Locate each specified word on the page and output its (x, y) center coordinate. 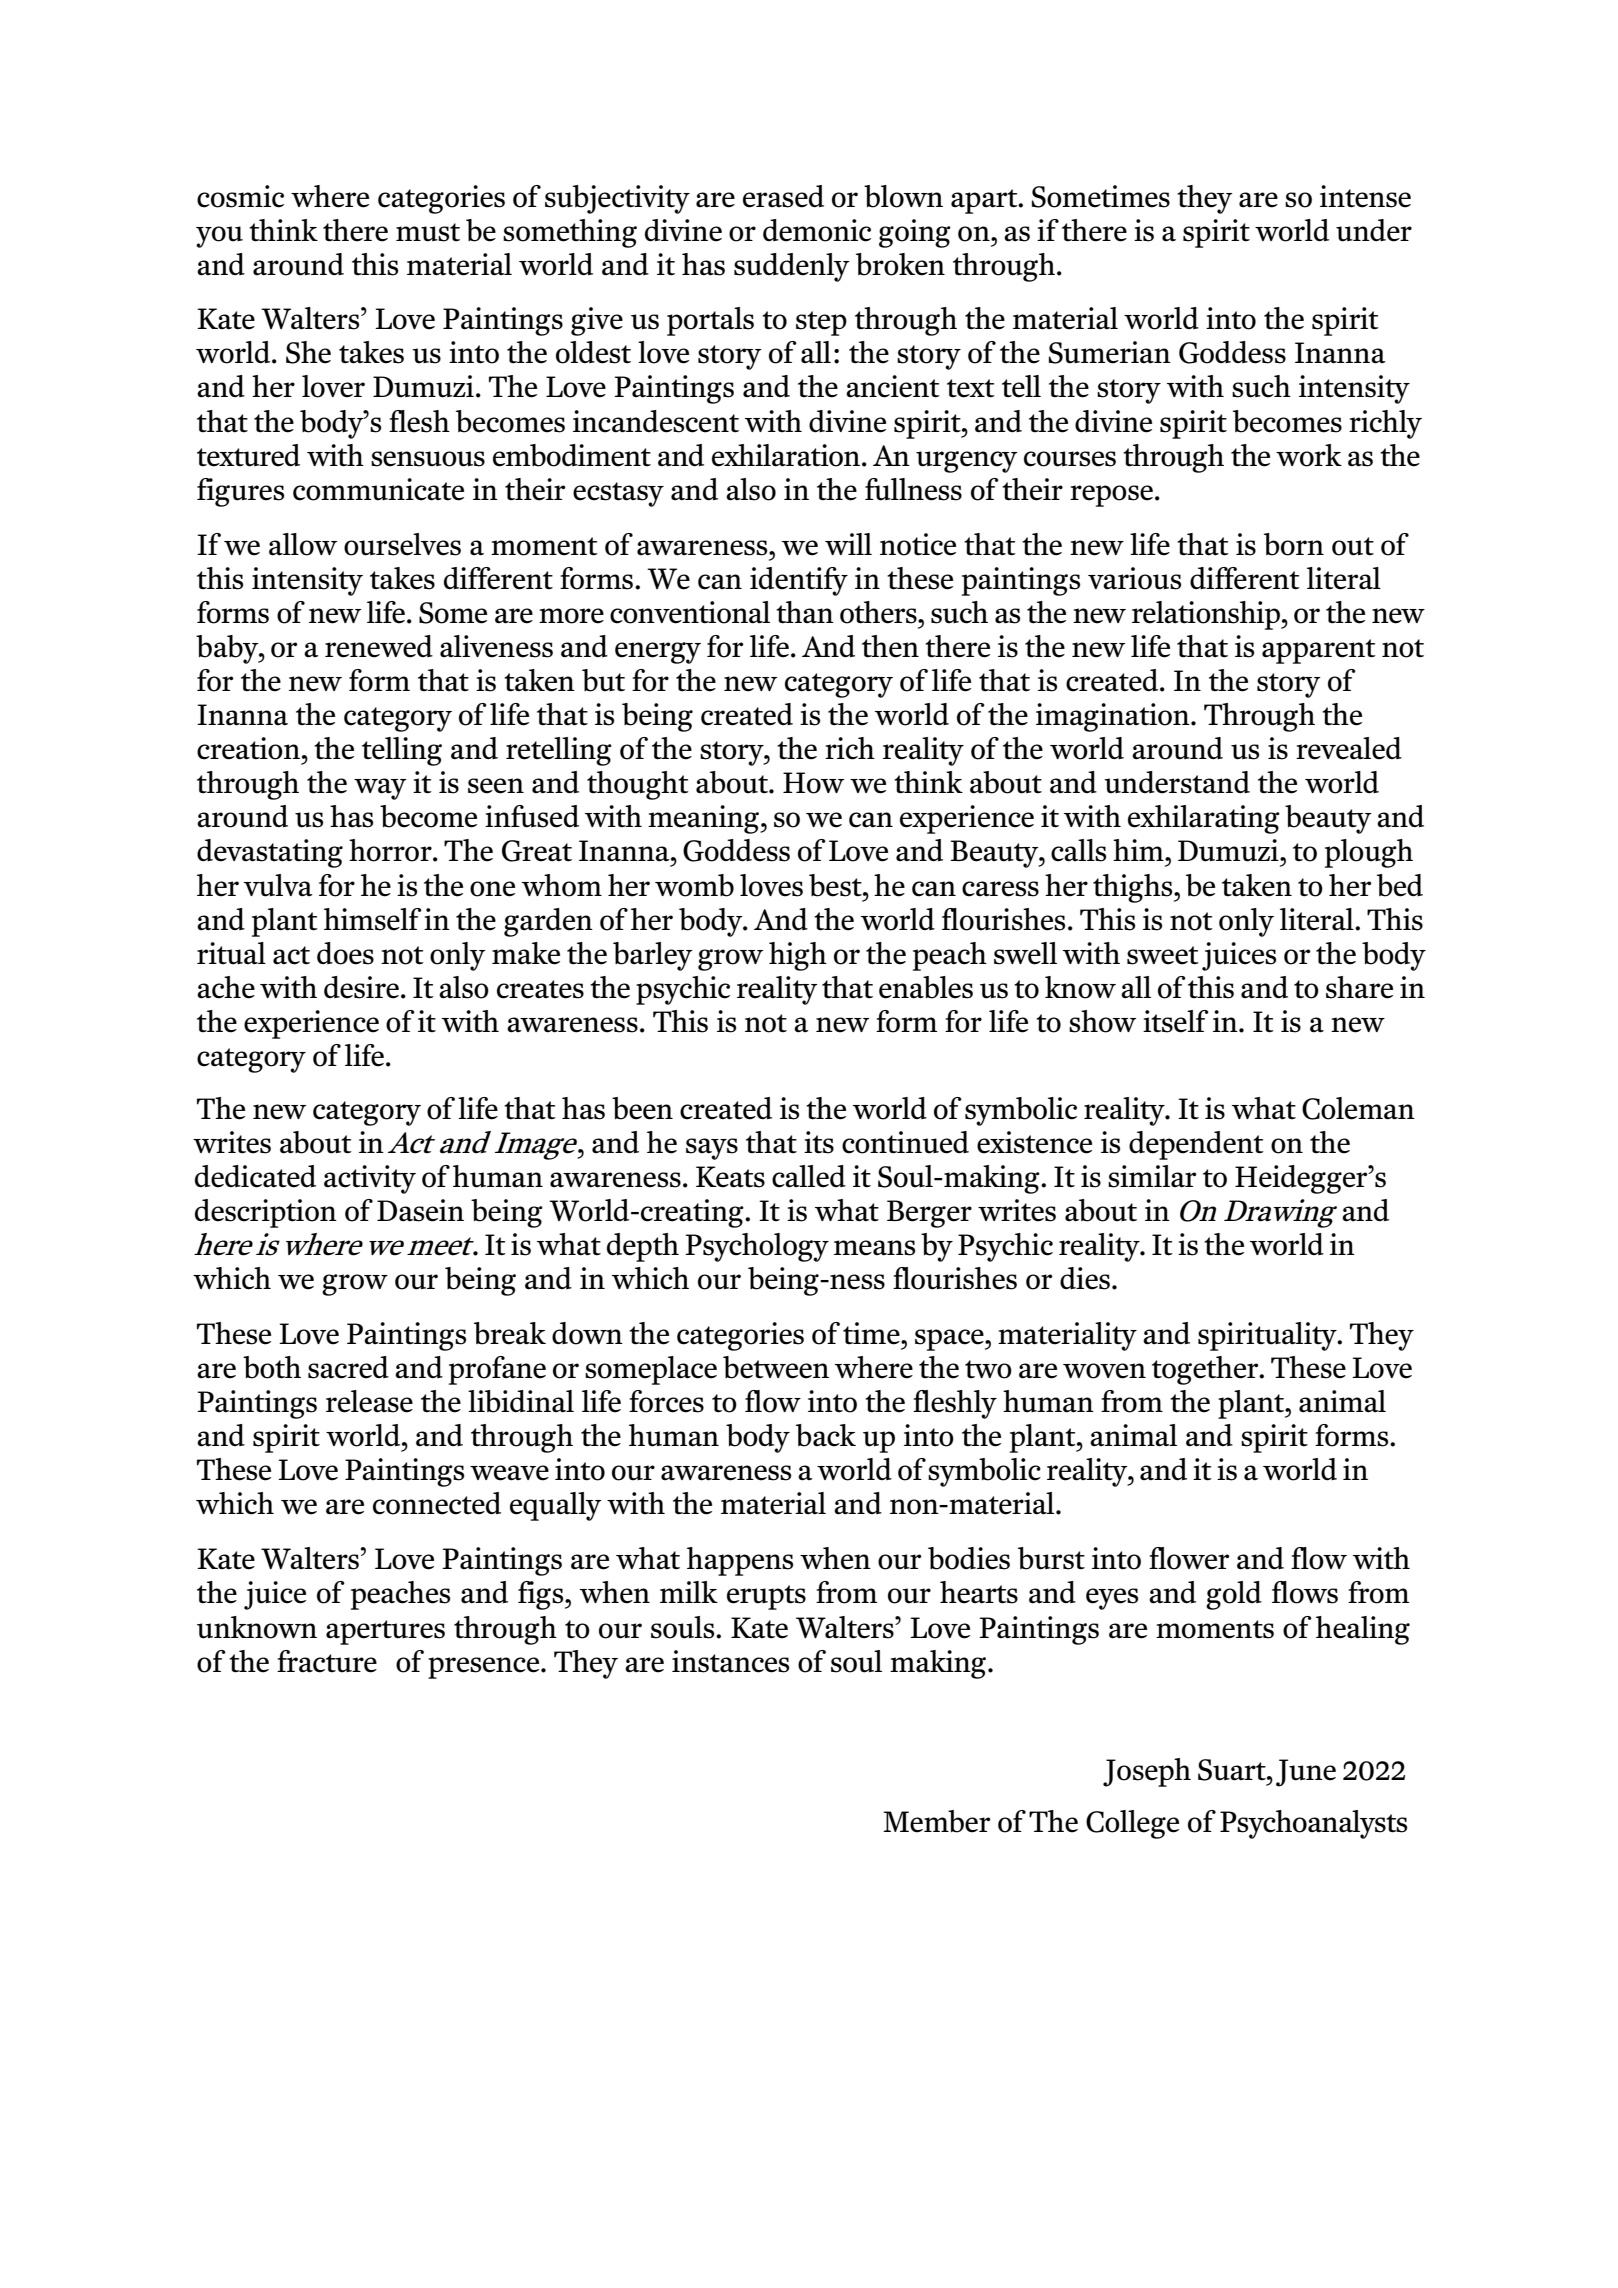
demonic (817, 230)
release (369, 1401)
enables (926, 987)
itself (1176, 1021)
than (805, 612)
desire (361, 987)
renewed (379, 646)
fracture (327, 1661)
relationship (1207, 615)
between (776, 1367)
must (428, 232)
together (1206, 1370)
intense (1365, 196)
